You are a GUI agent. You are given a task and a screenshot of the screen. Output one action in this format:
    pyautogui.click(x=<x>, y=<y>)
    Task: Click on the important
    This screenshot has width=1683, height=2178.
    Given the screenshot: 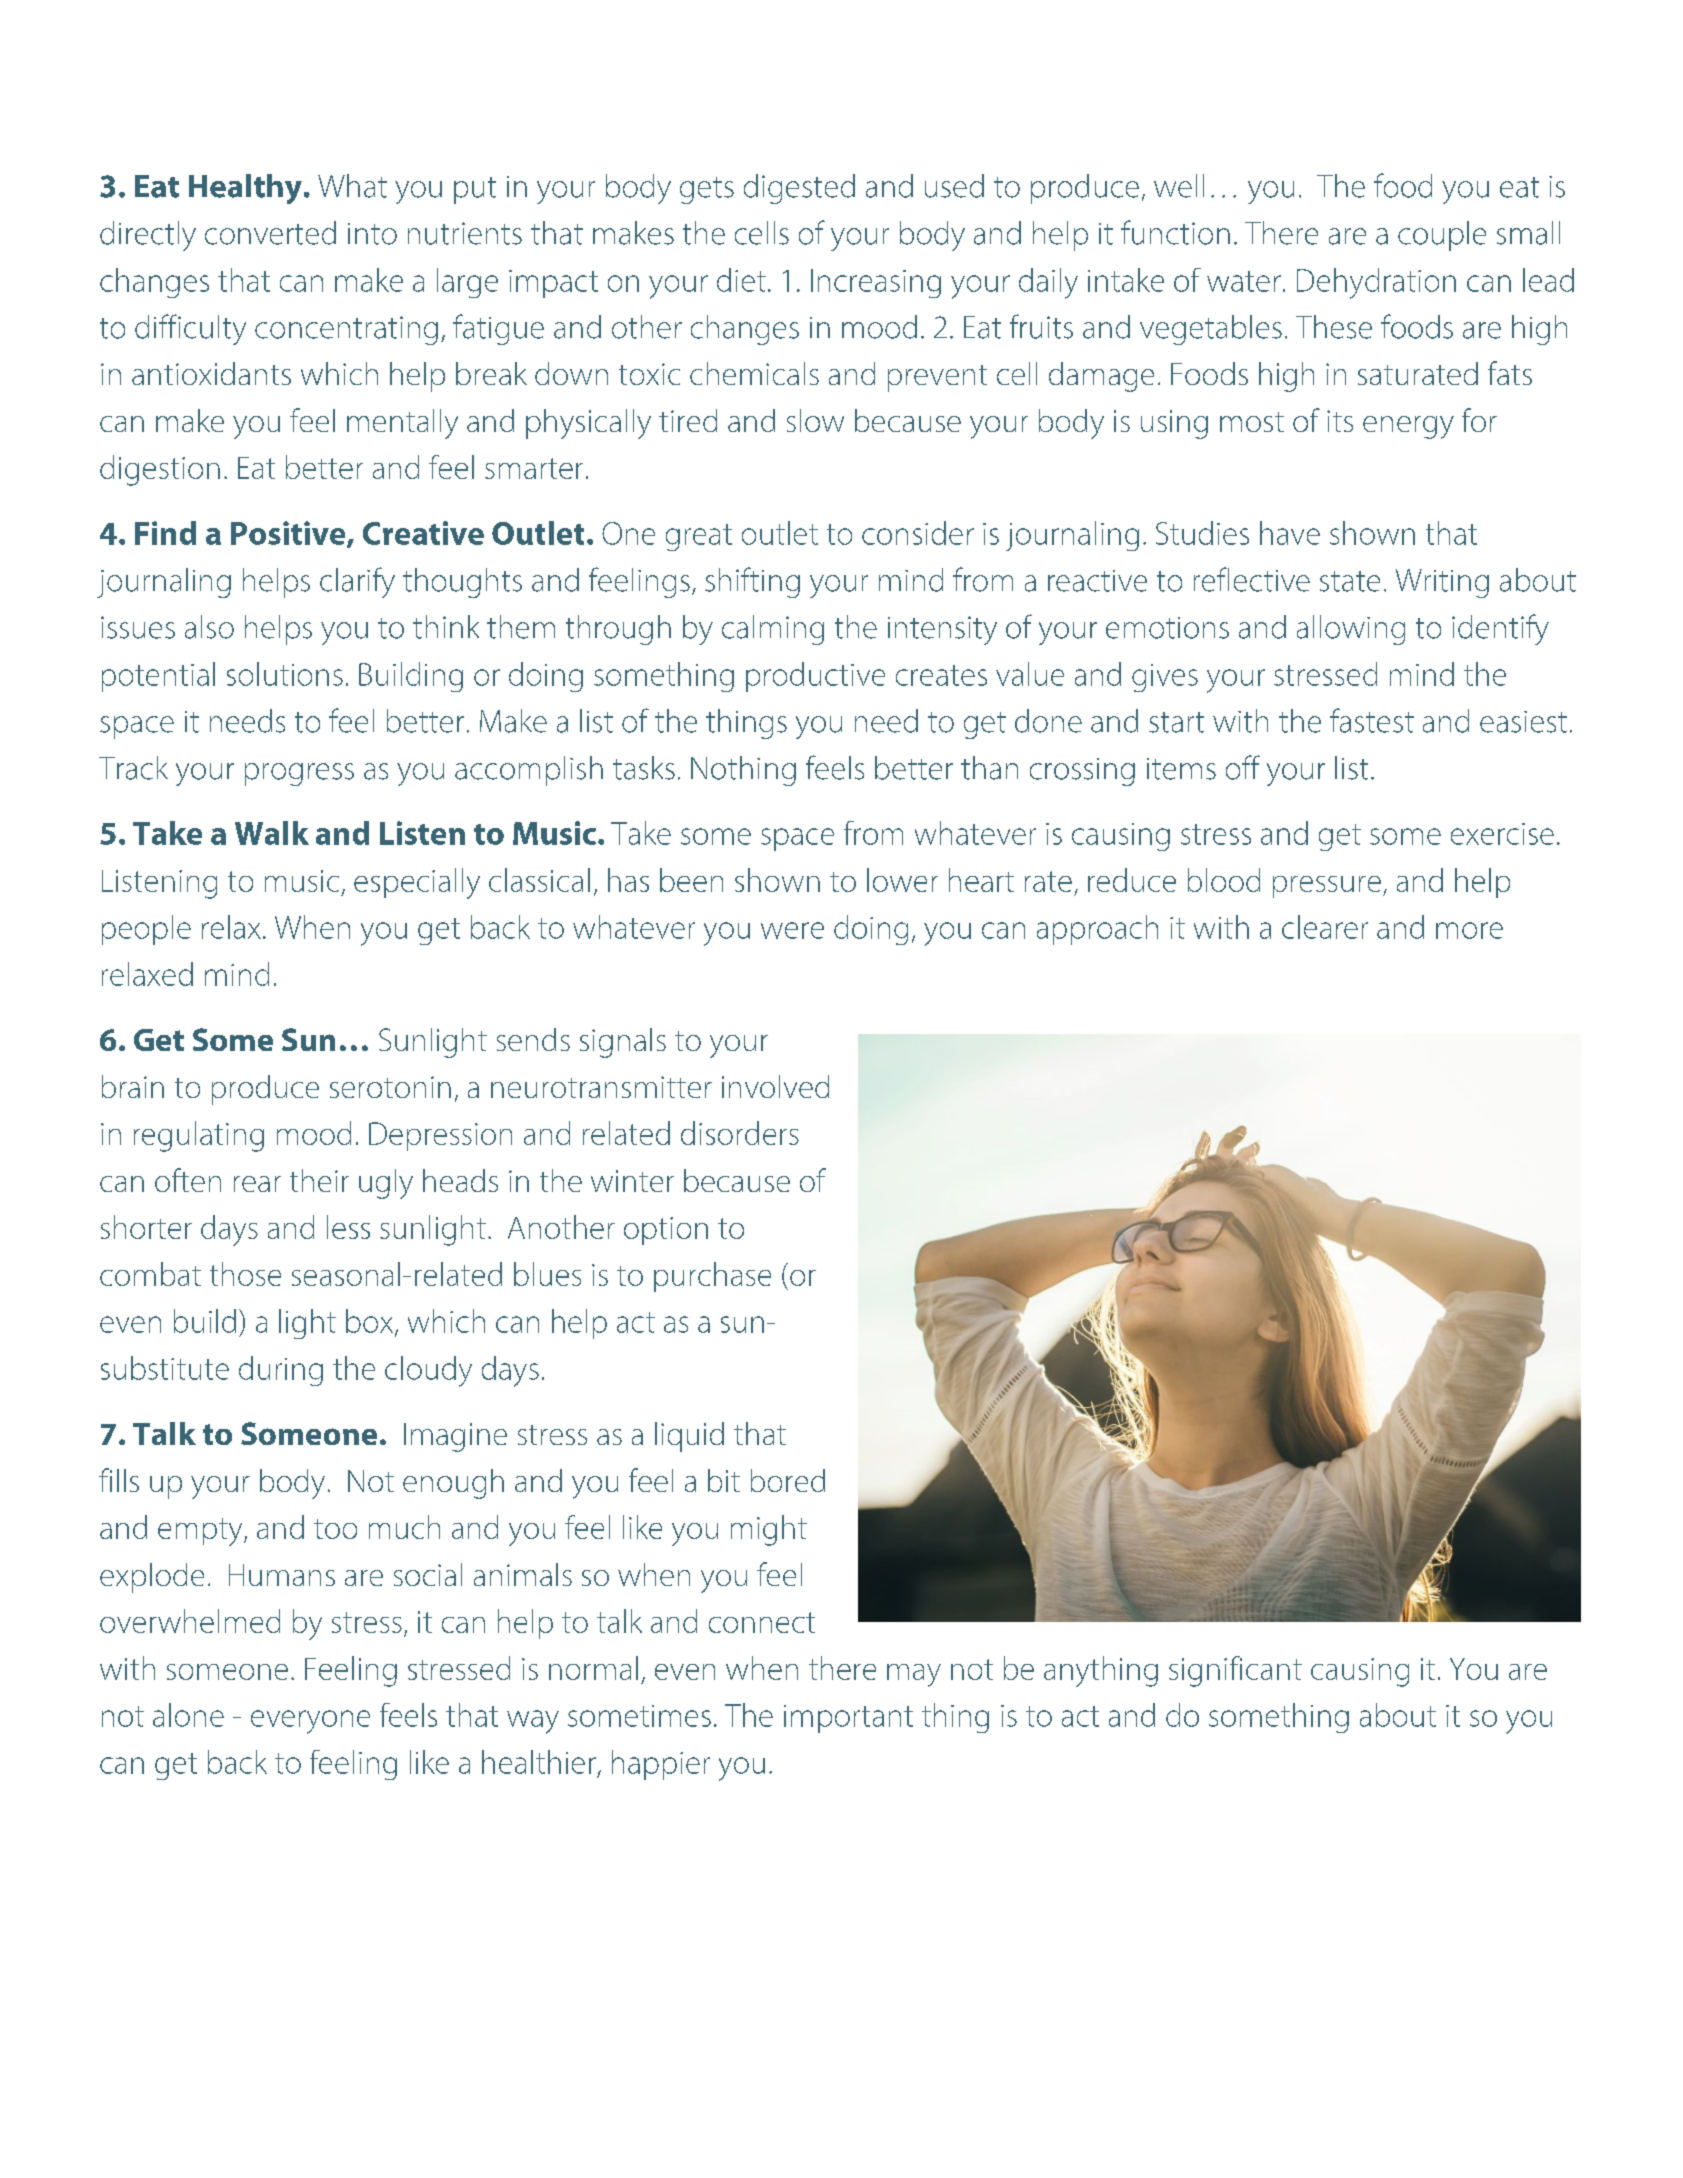 What is the action you would take?
    pyautogui.click(x=848, y=1719)
